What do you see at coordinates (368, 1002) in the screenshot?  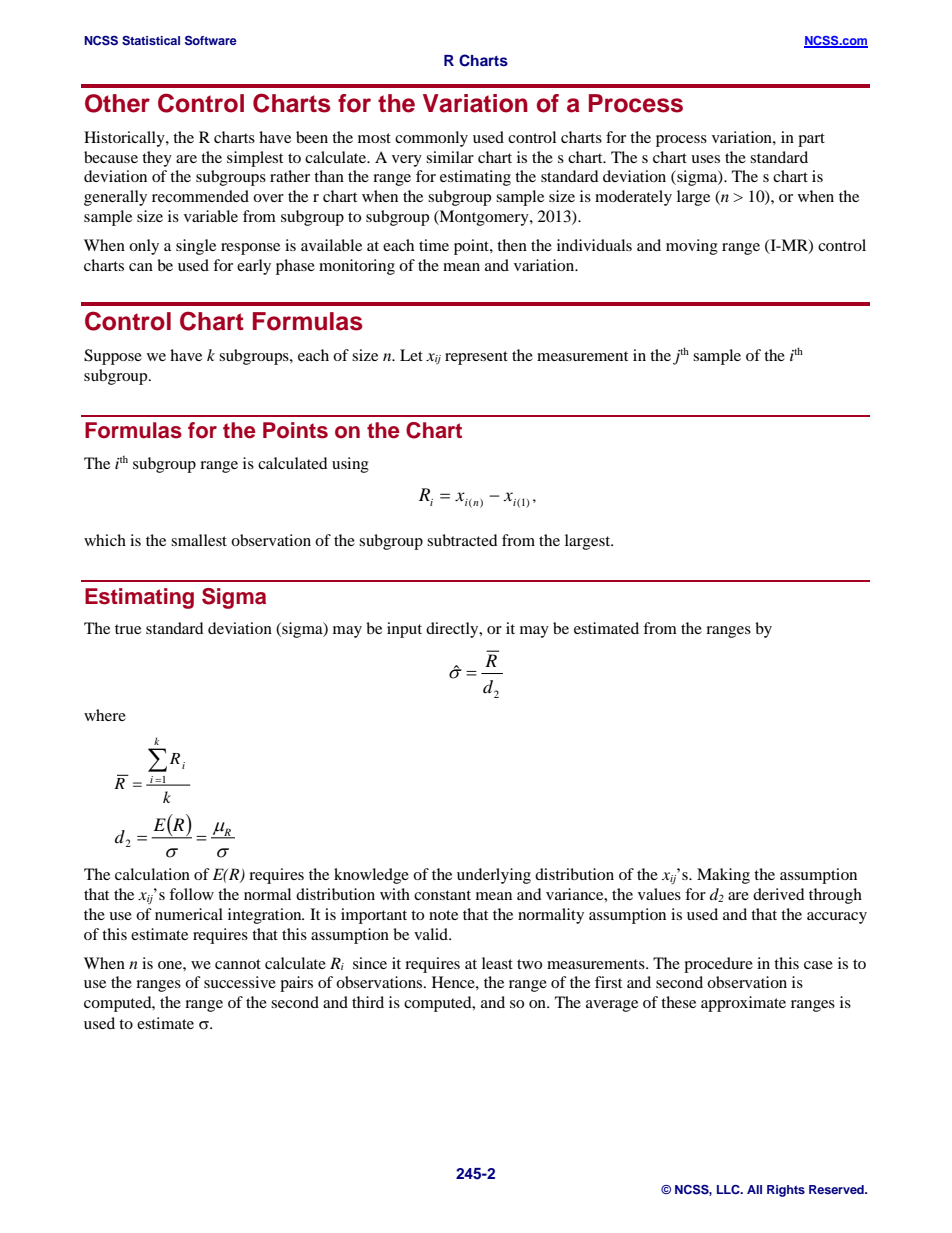 I see `third` at bounding box center [368, 1002].
